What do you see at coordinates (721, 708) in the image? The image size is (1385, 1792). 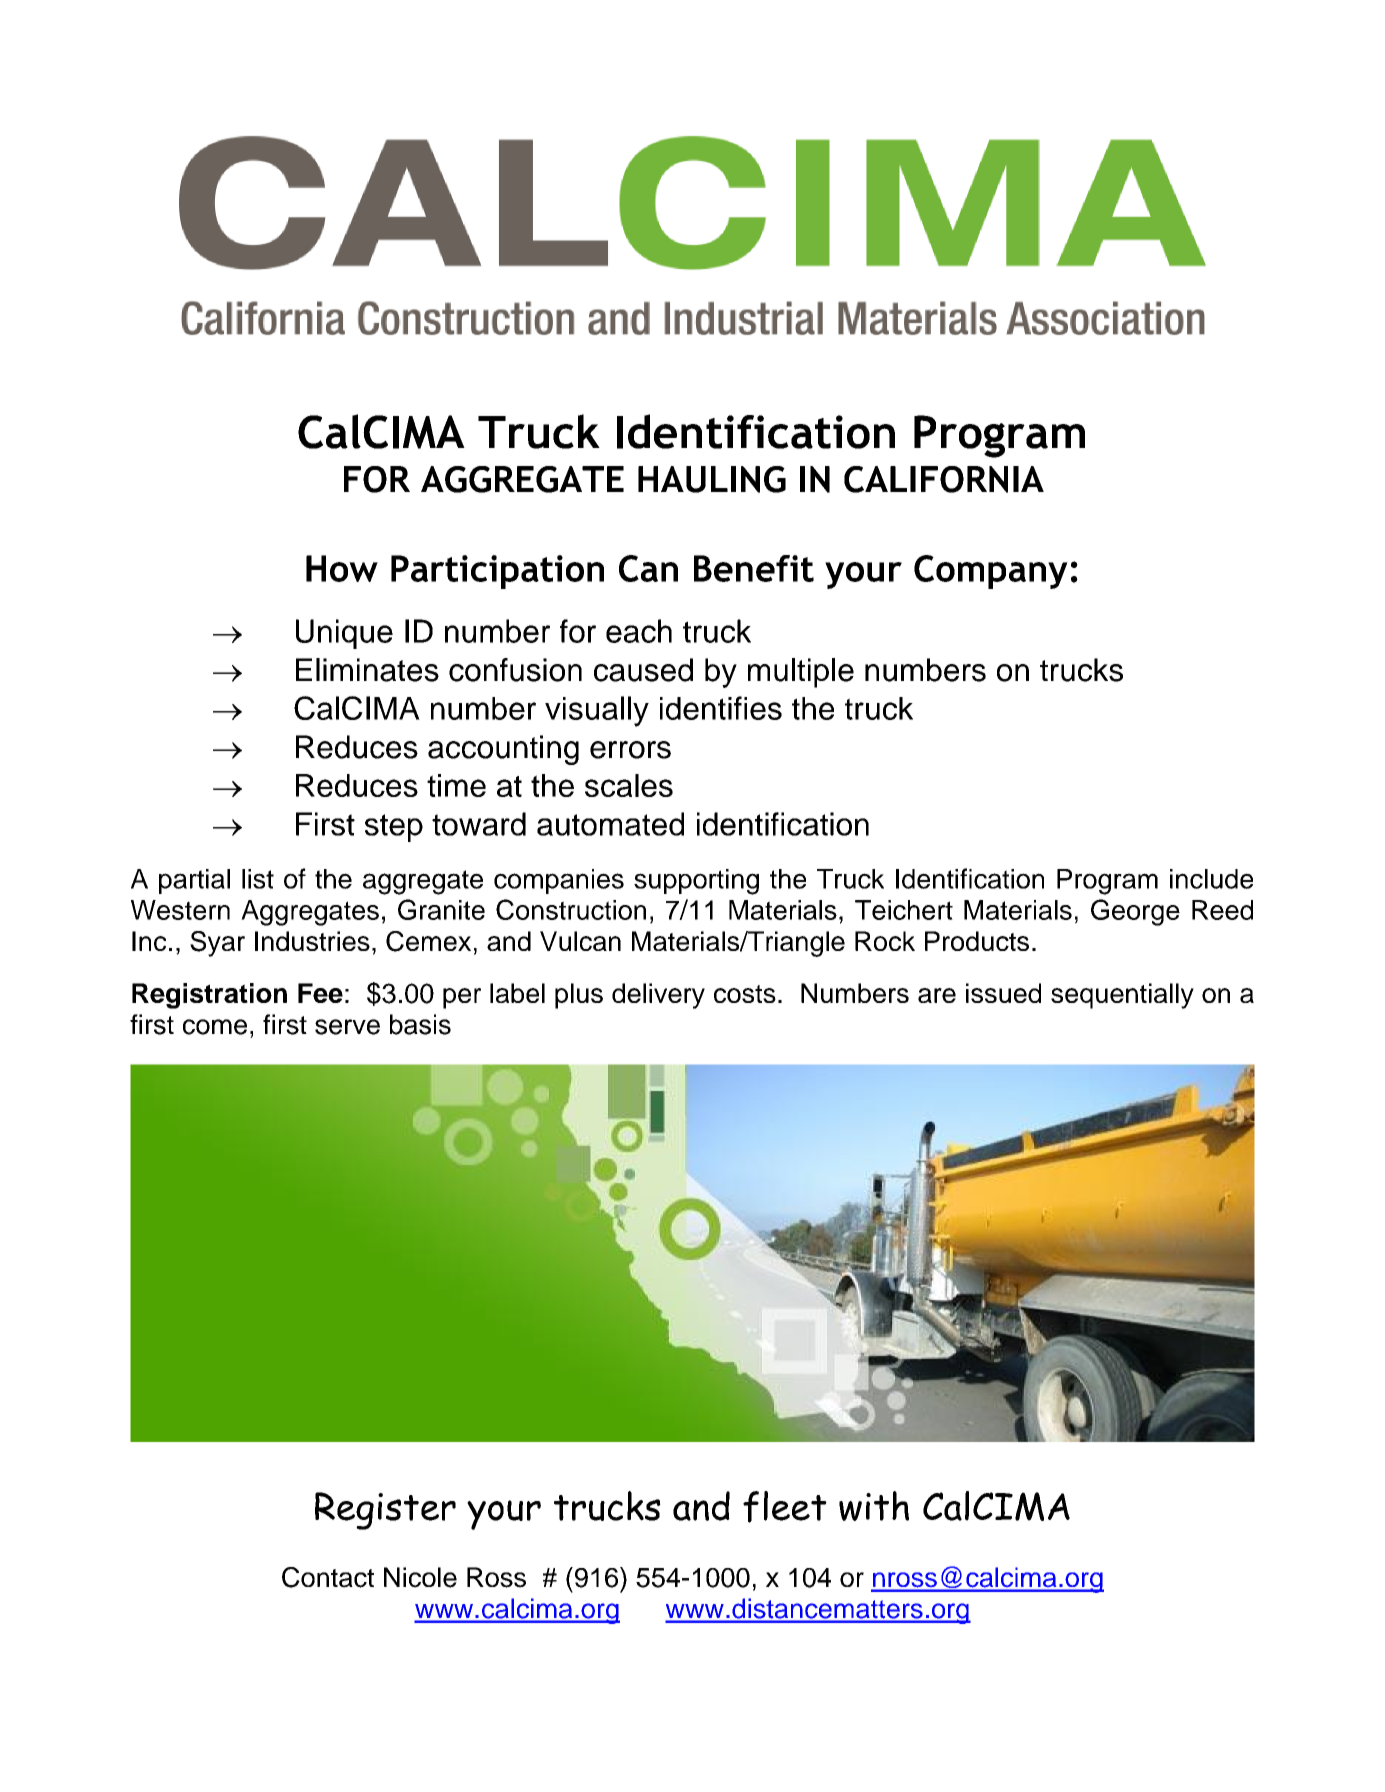 I see `identifies` at bounding box center [721, 708].
